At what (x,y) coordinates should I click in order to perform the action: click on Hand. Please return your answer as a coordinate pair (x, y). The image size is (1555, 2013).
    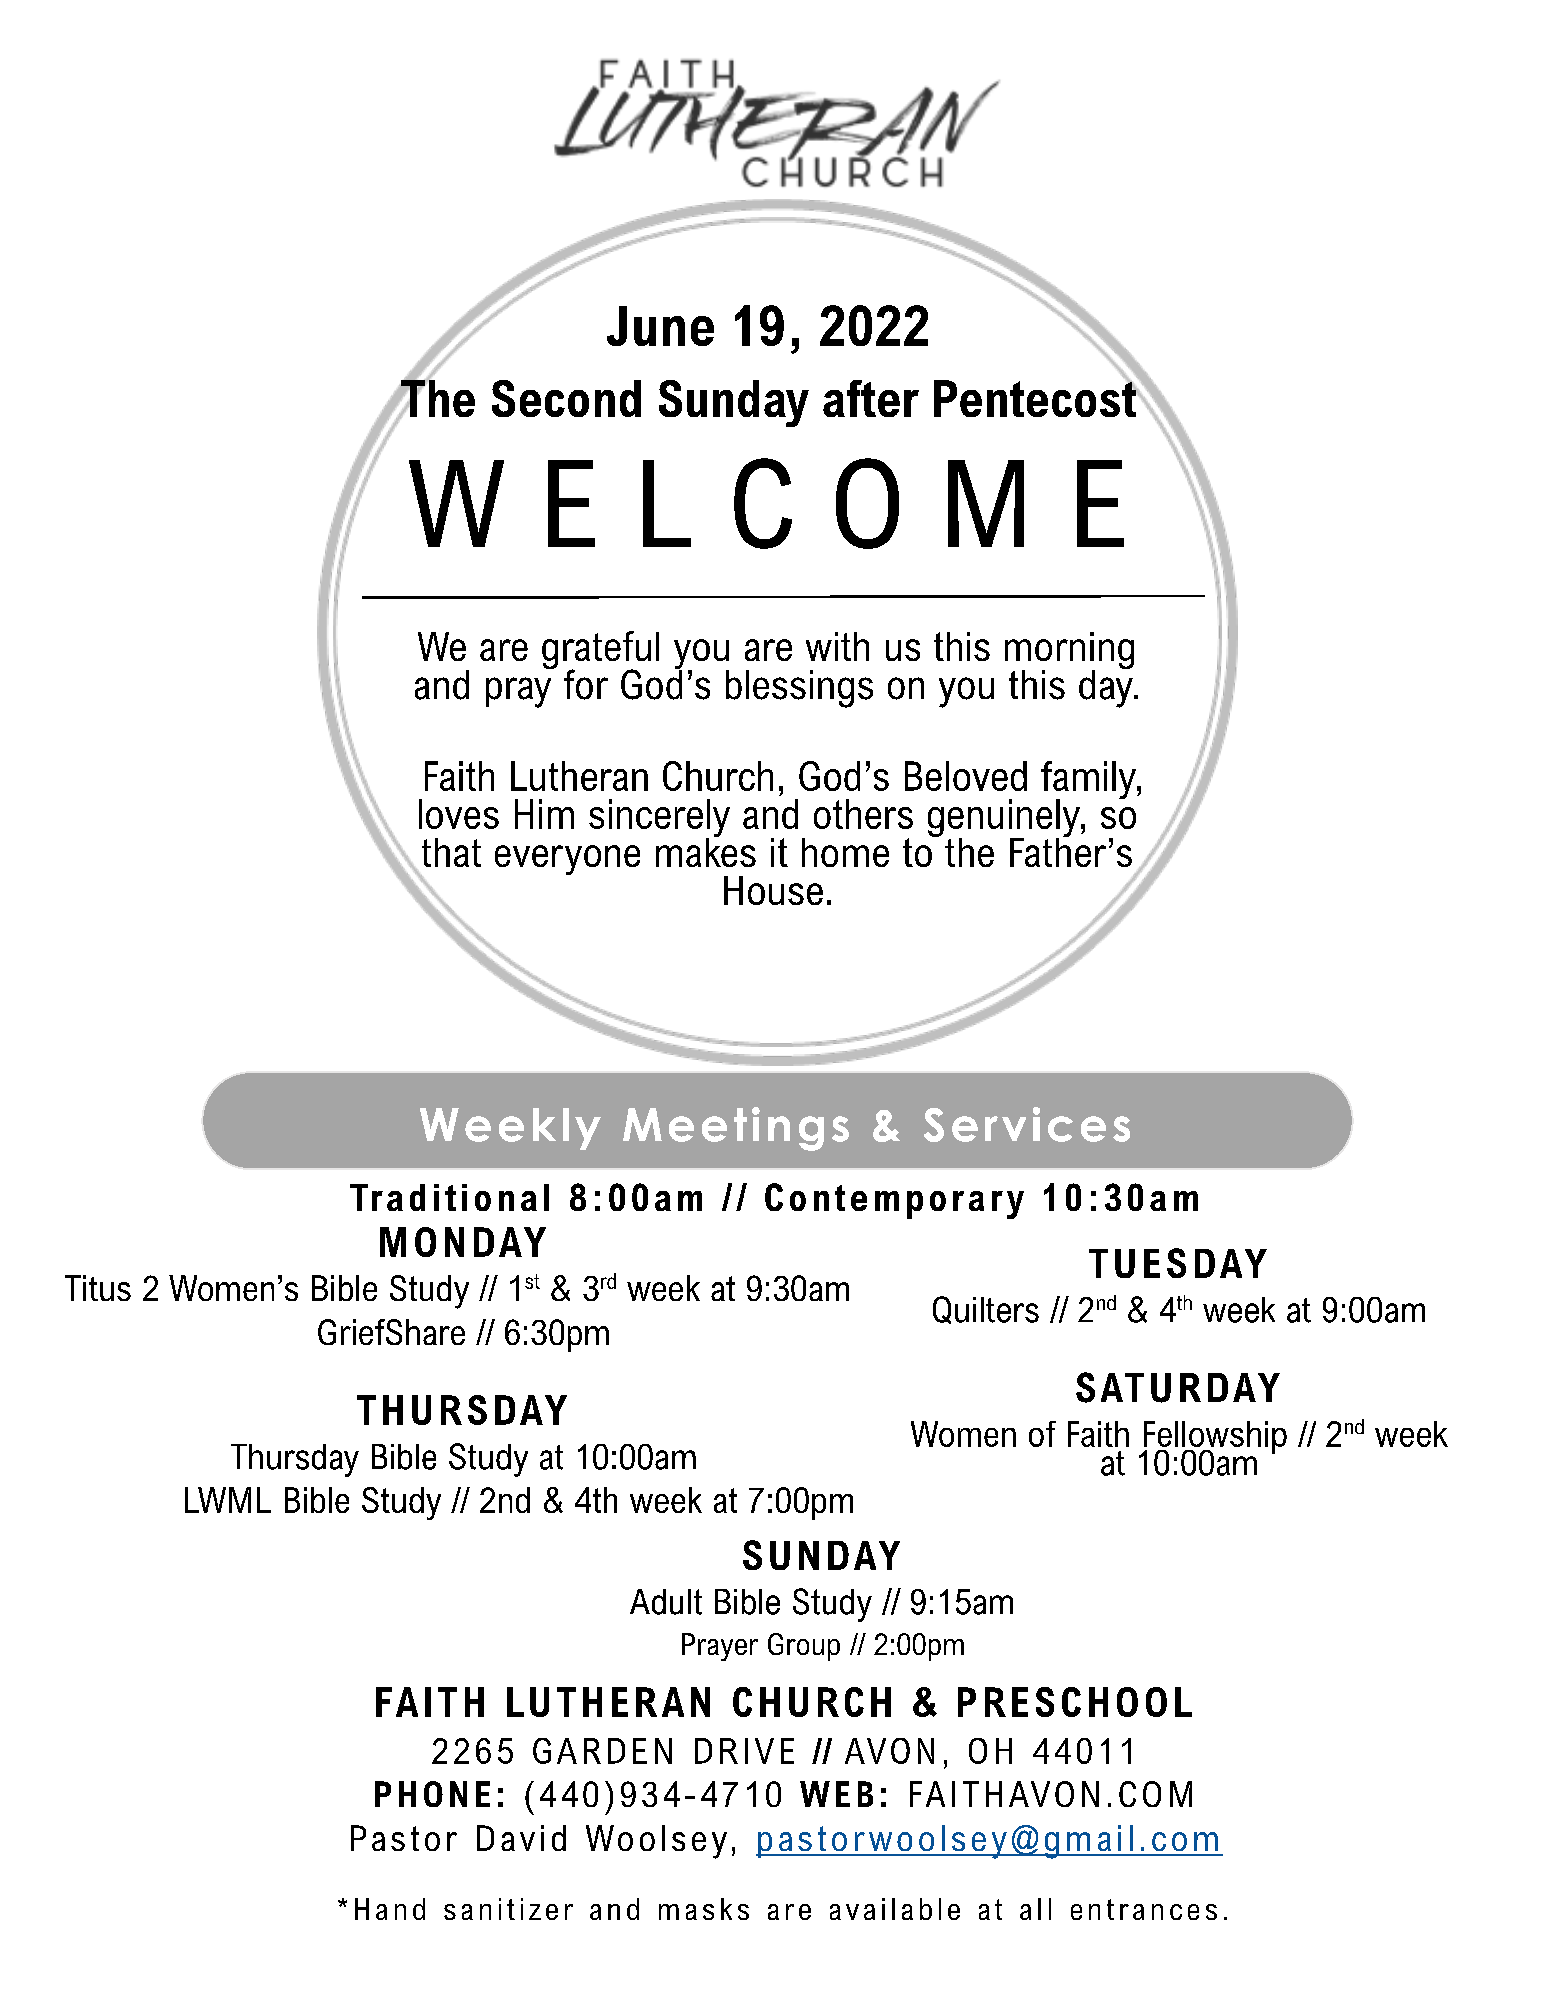
    Looking at the image, I should click on (390, 1909).
